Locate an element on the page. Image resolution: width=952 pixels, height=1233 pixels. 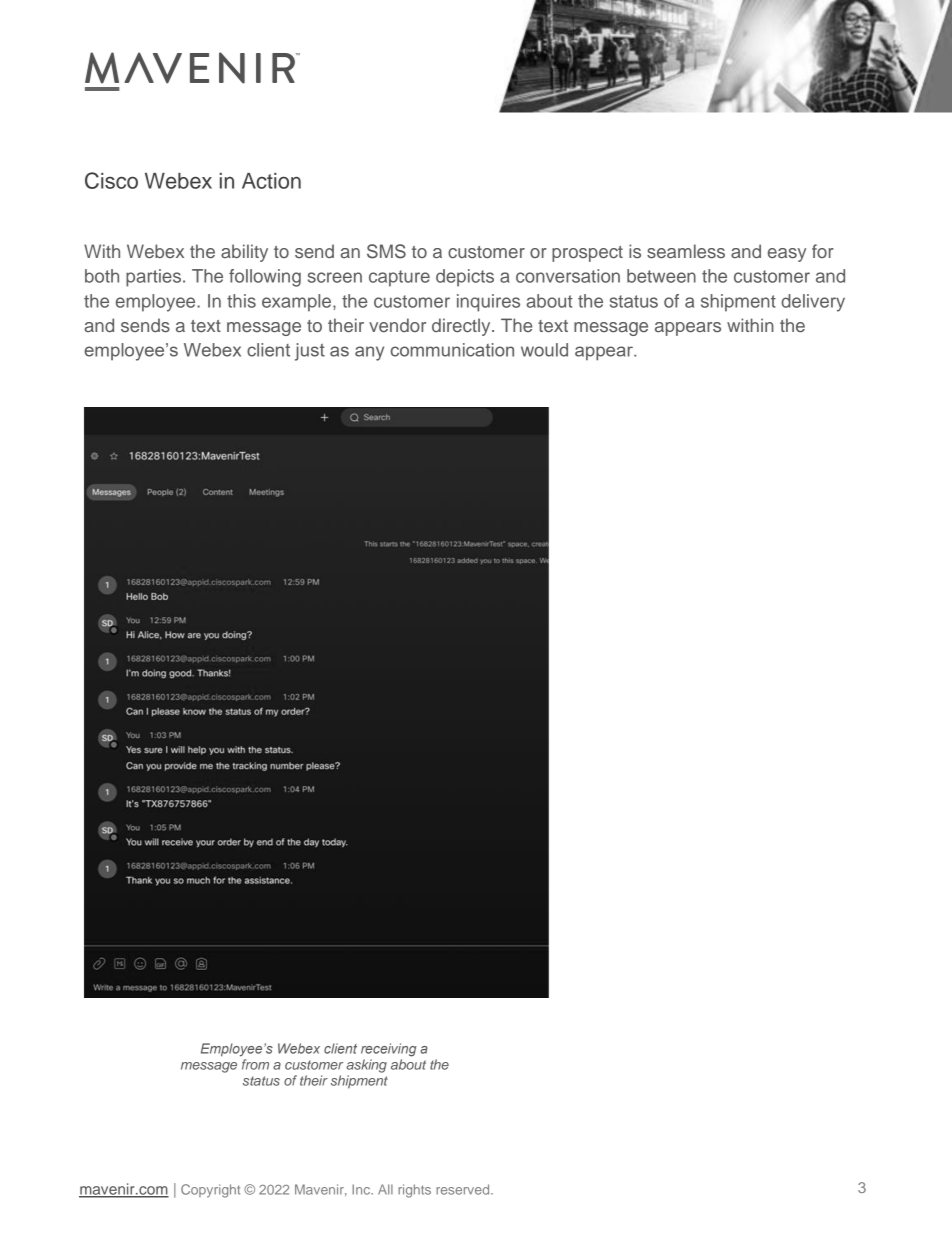
ability is located at coordinates (244, 253).
